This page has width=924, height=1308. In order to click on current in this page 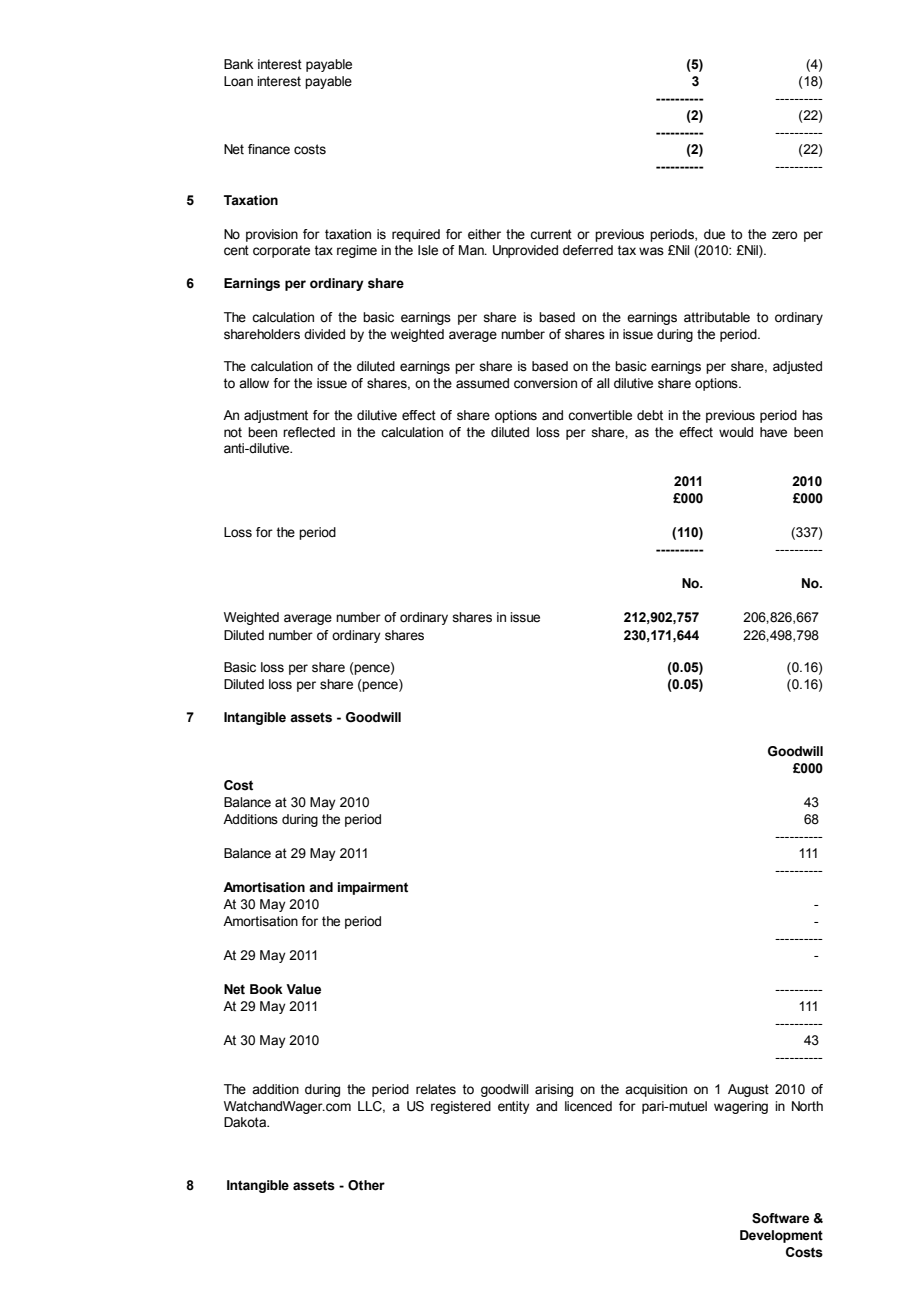, I will do `click(551, 234)`.
